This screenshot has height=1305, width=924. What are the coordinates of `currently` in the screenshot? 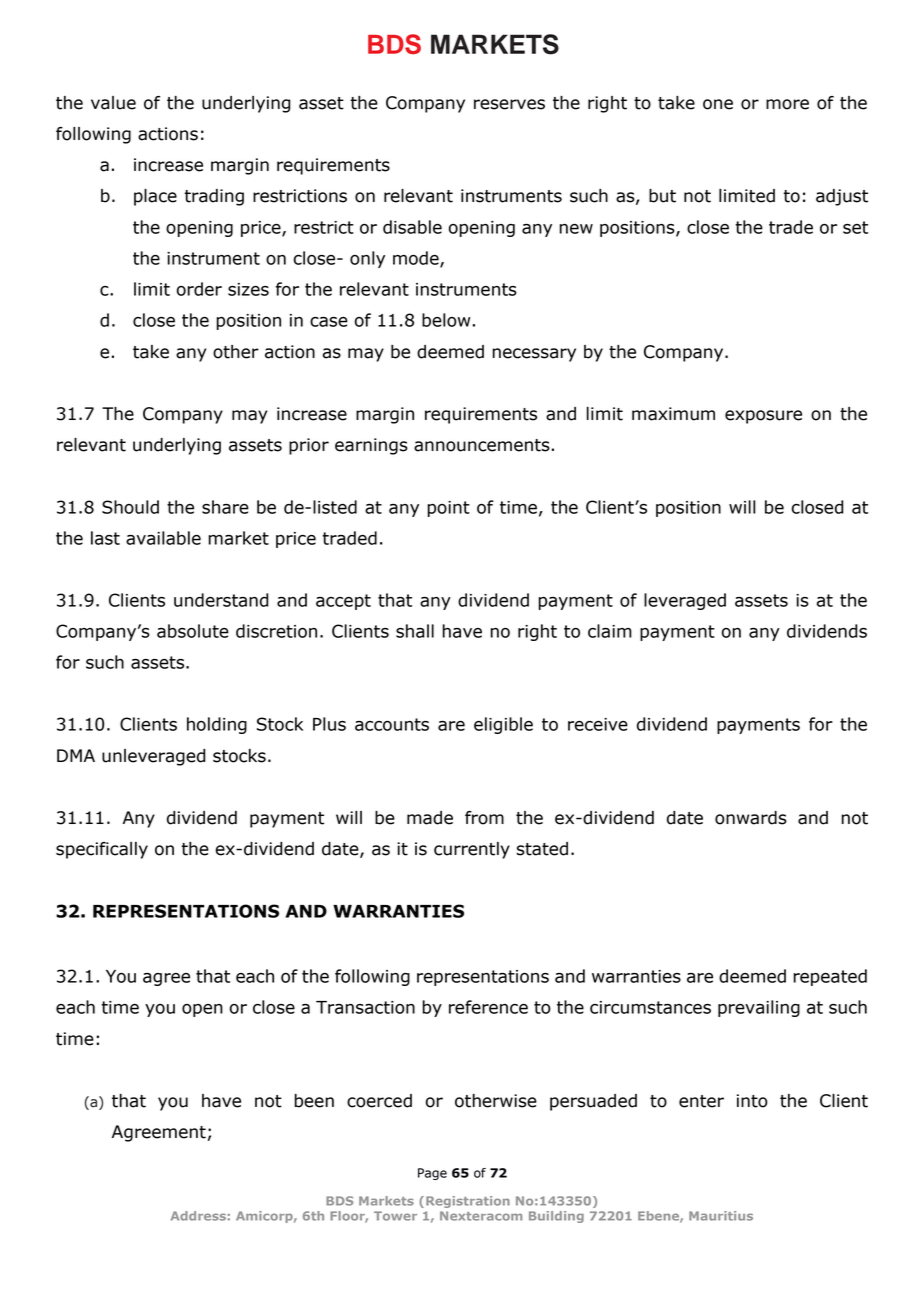 It's located at (472, 850).
